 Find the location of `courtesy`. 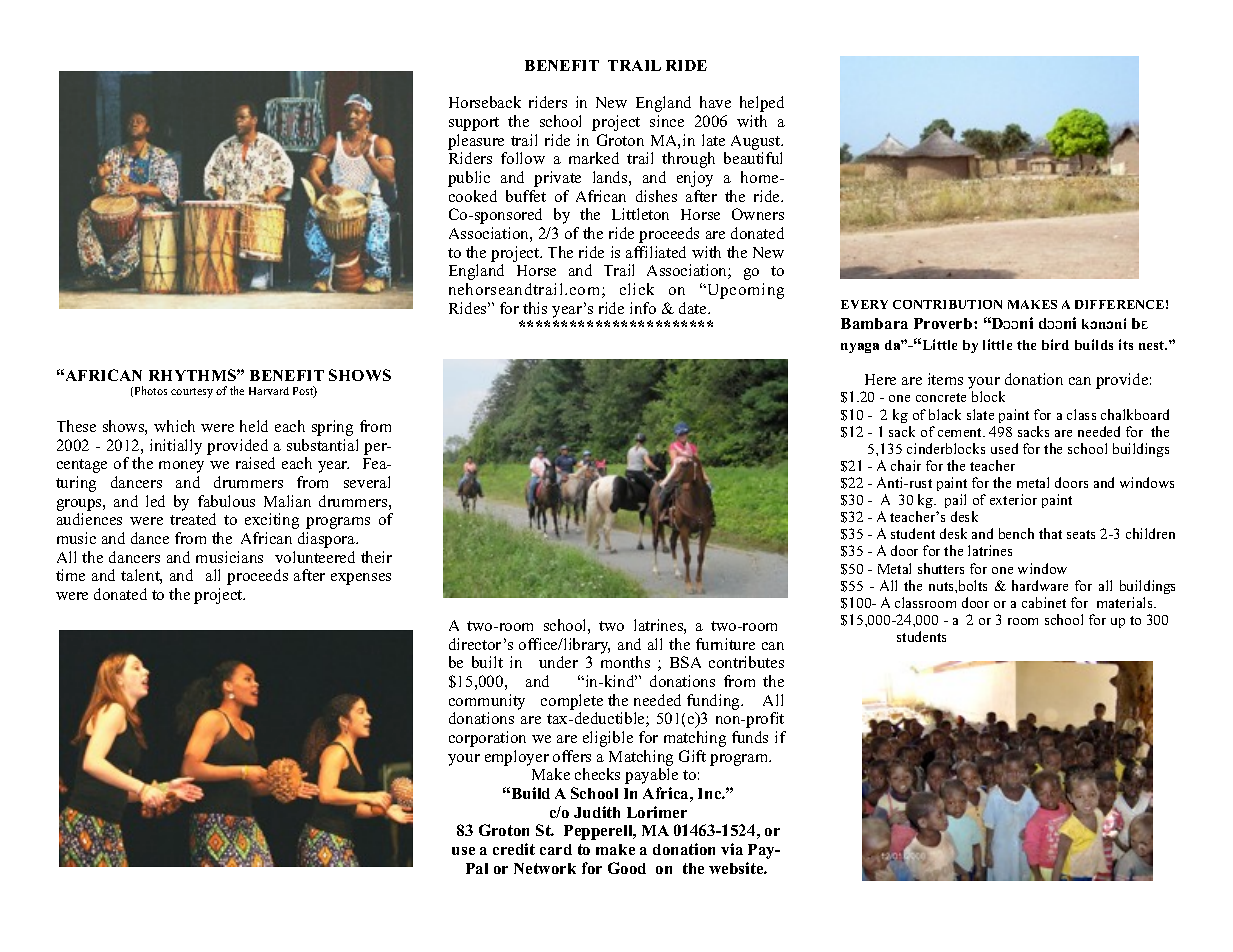

courtesy is located at coordinates (192, 393).
